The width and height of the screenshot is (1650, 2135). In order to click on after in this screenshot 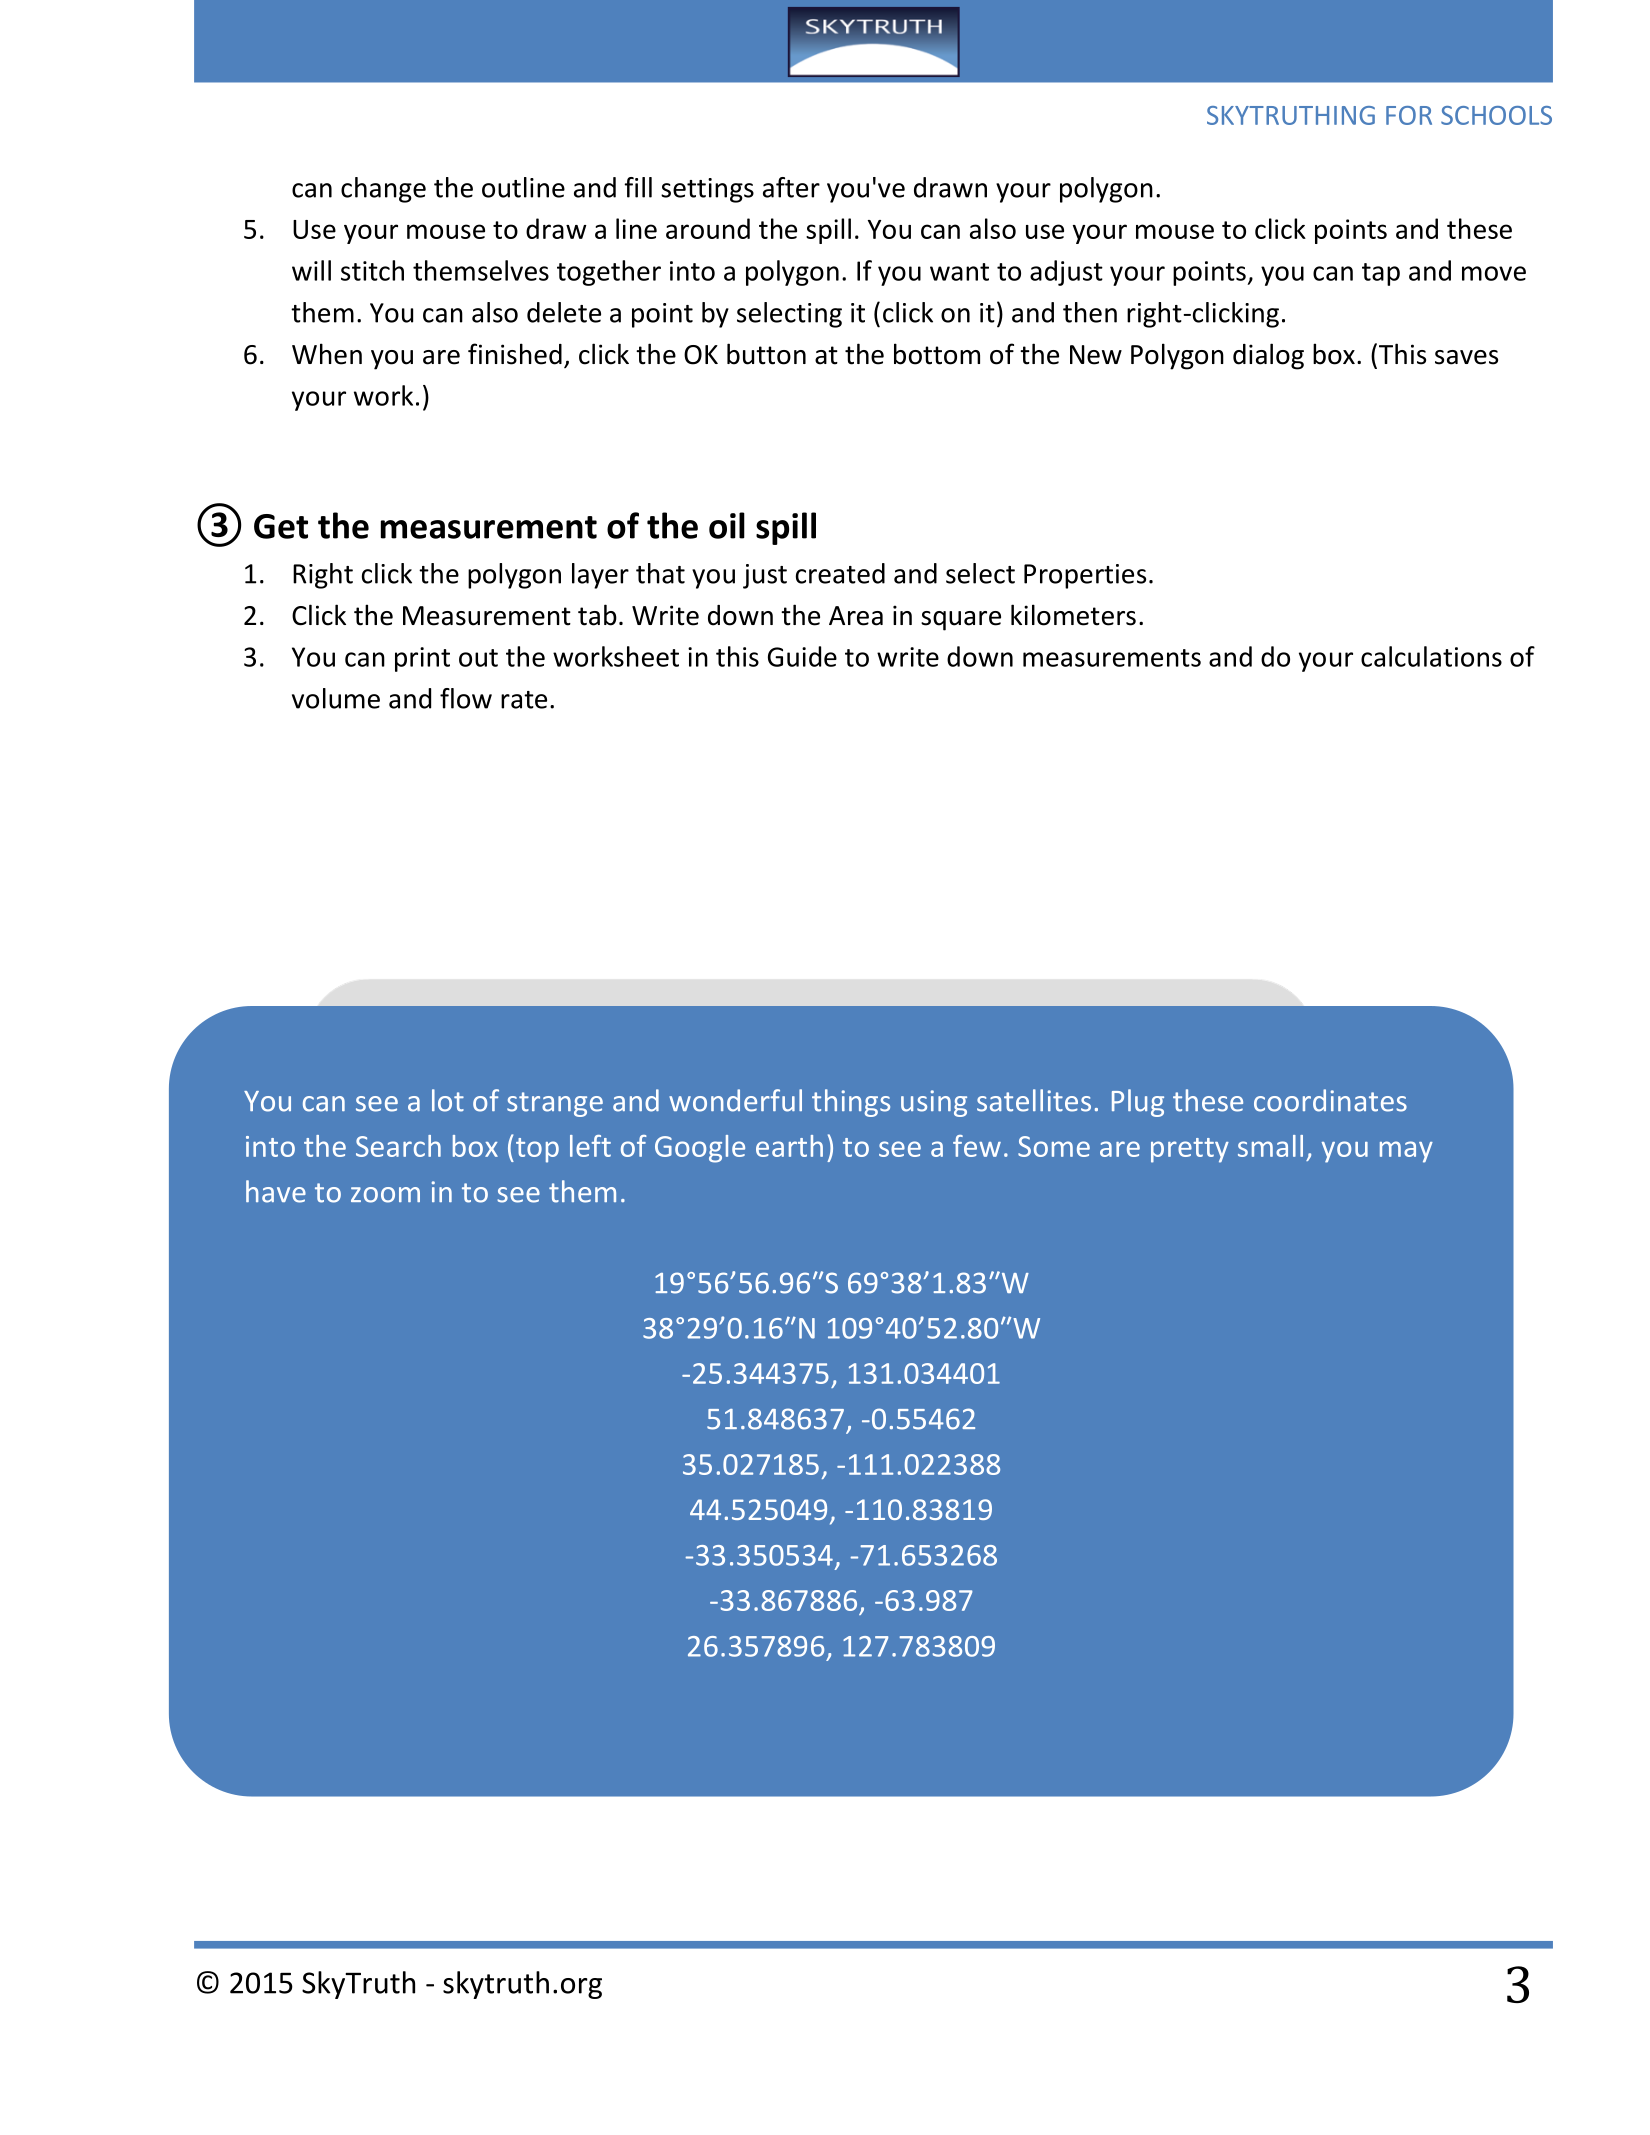, I will do `click(791, 187)`.
